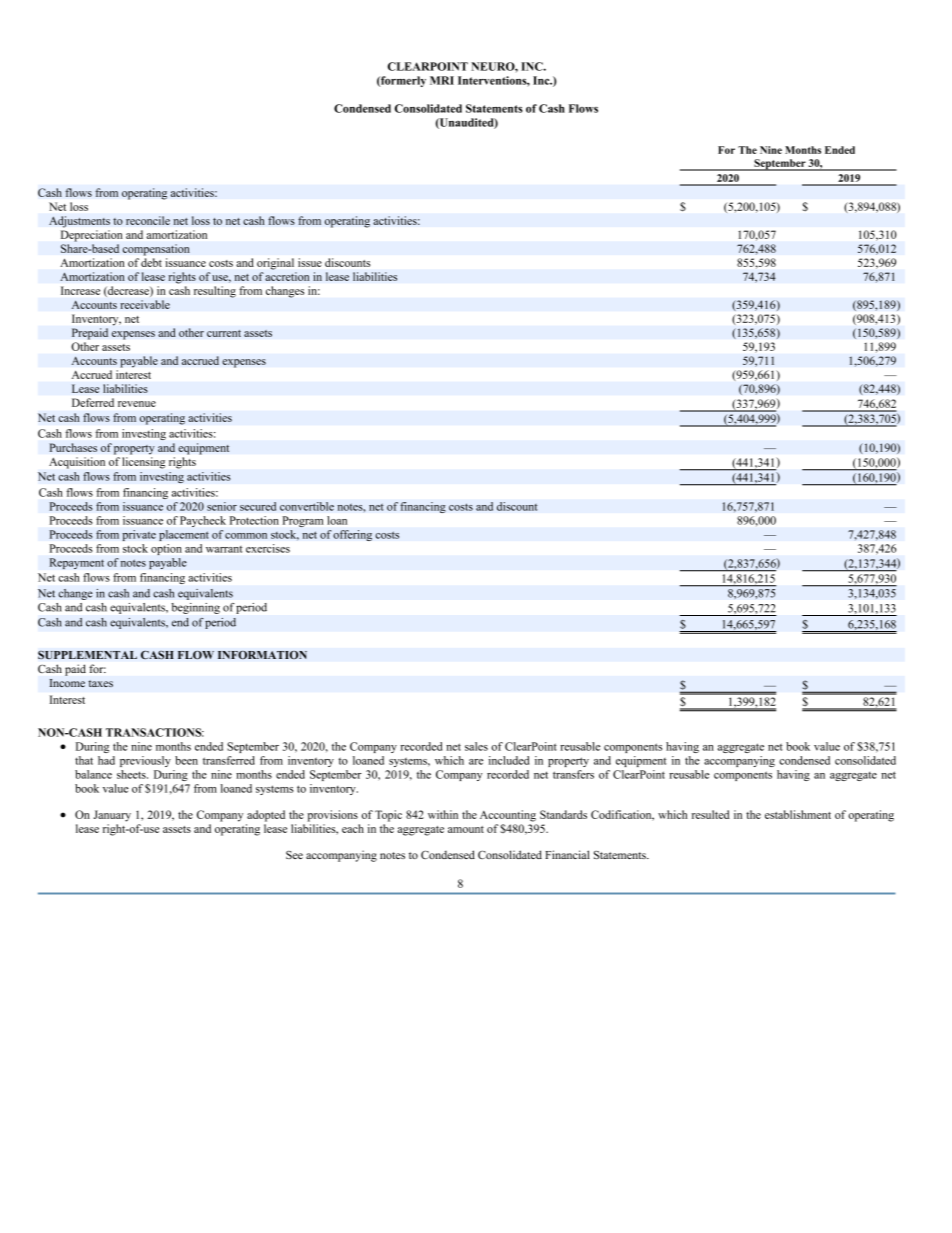 This image has height=1233, width=952. What do you see at coordinates (310, 262) in the image?
I see `issue` at bounding box center [310, 262].
